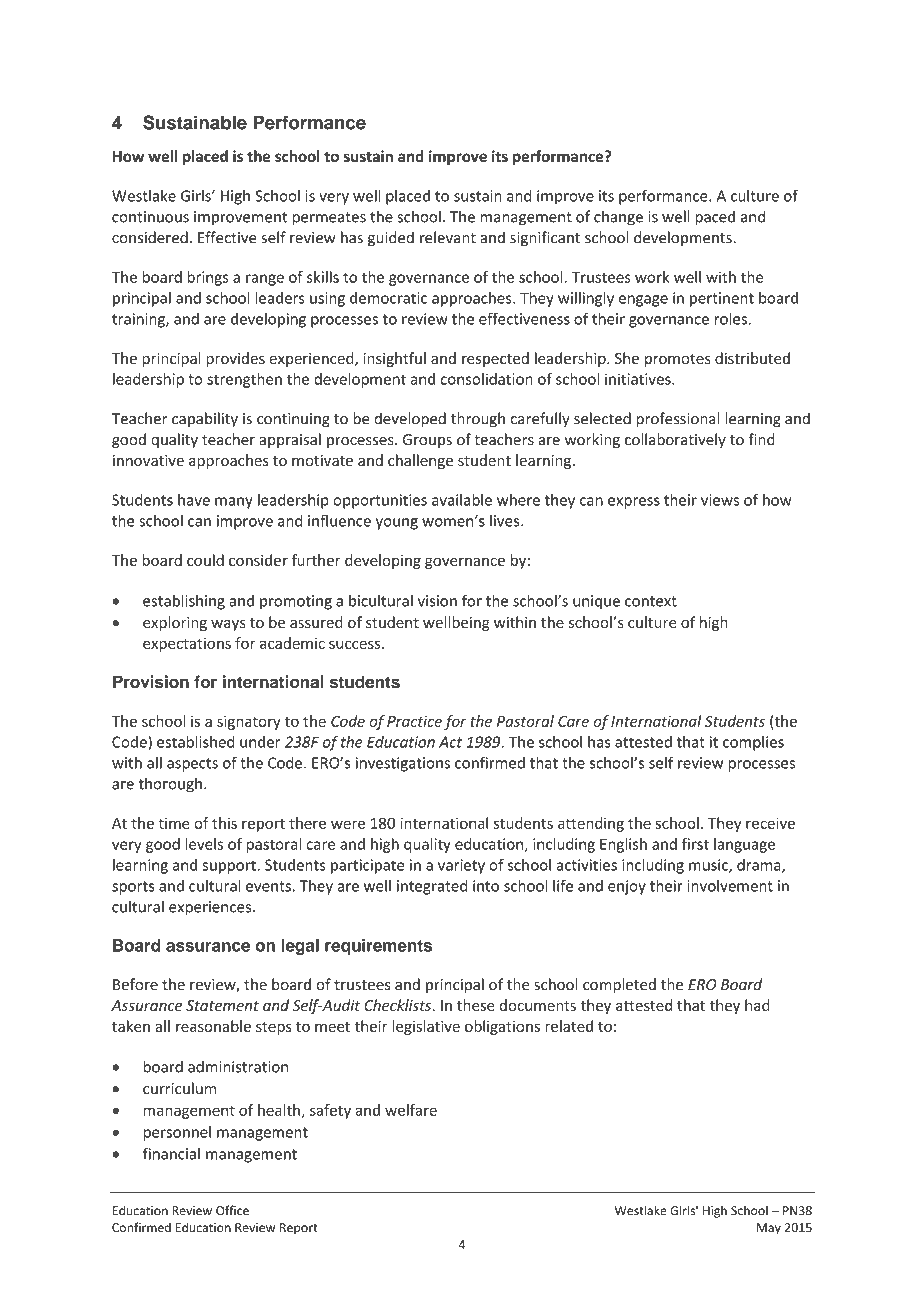 Image resolution: width=924 pixels, height=1308 pixels. Describe the element at coordinates (208, 278) in the page. I see `brings` at that location.
